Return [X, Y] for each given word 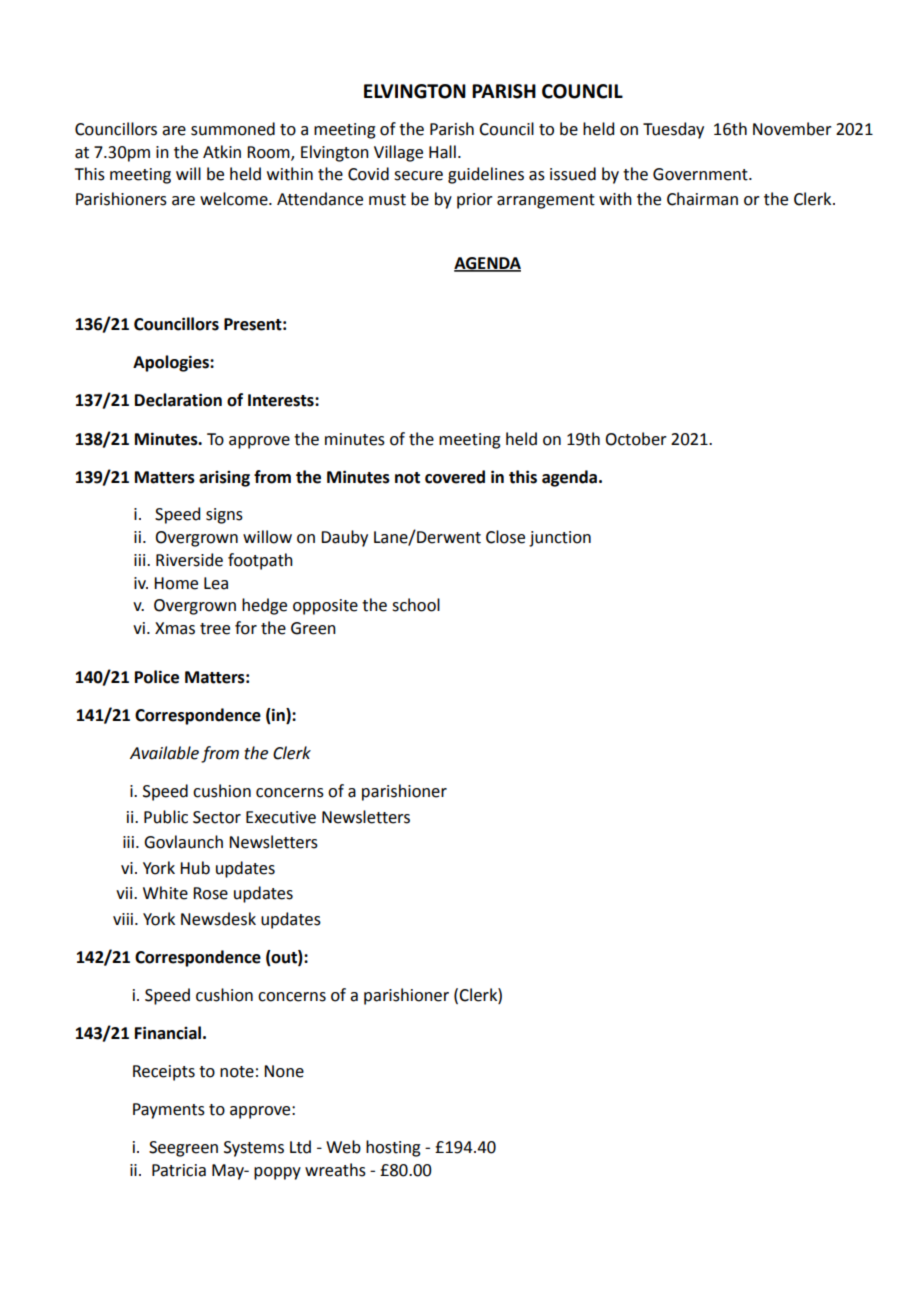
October [636, 439]
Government [701, 174]
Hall [442, 152]
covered [455, 477]
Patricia [179, 1170]
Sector [217, 817]
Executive [281, 817]
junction [560, 539]
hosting [393, 1148]
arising [224, 479]
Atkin [222, 152]
